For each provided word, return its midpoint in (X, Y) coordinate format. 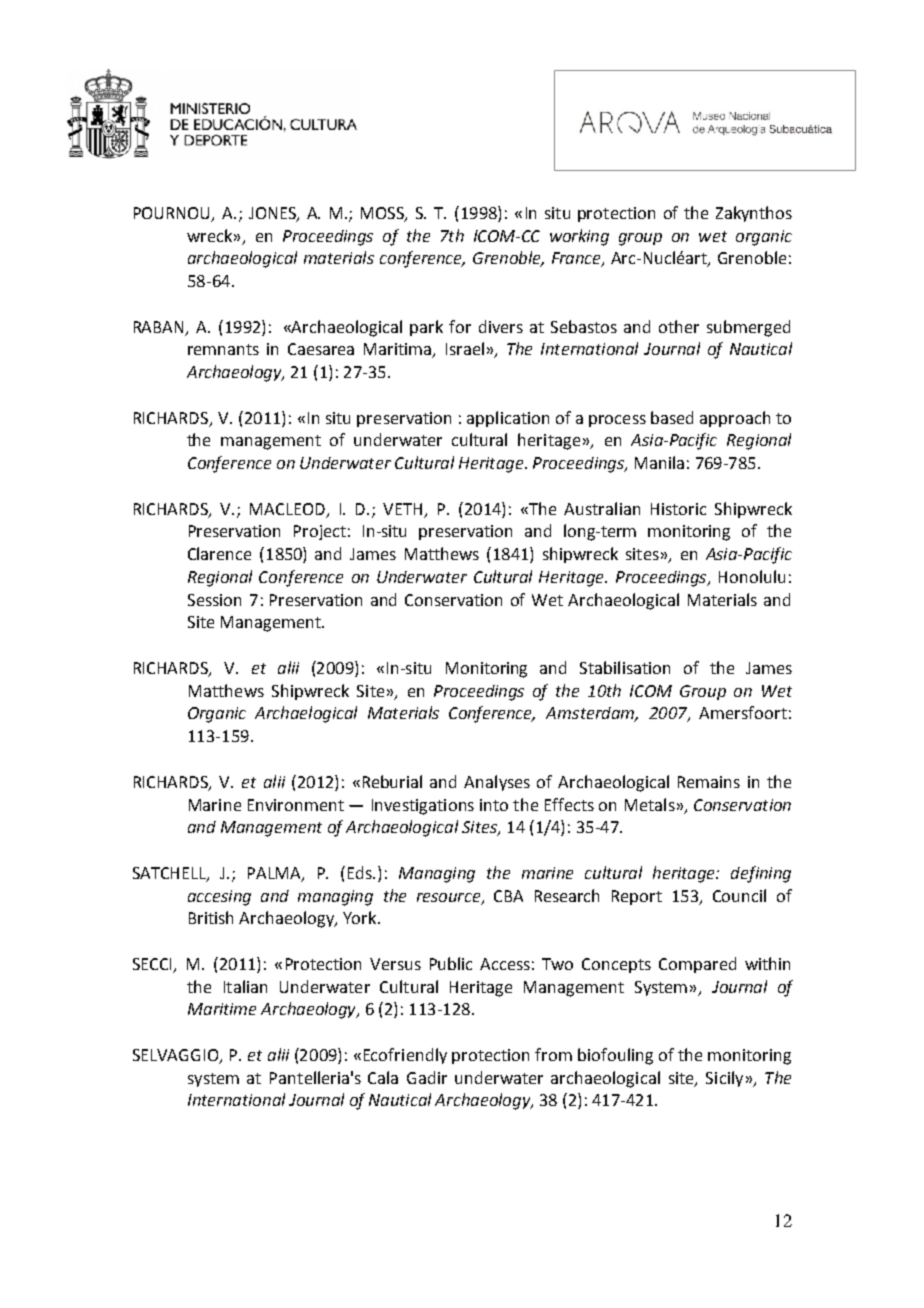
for (460, 326)
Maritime (222, 1009)
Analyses (497, 783)
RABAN (160, 328)
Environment (296, 805)
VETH (402, 509)
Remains (709, 782)
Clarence (219, 553)
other (679, 326)
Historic (678, 509)
